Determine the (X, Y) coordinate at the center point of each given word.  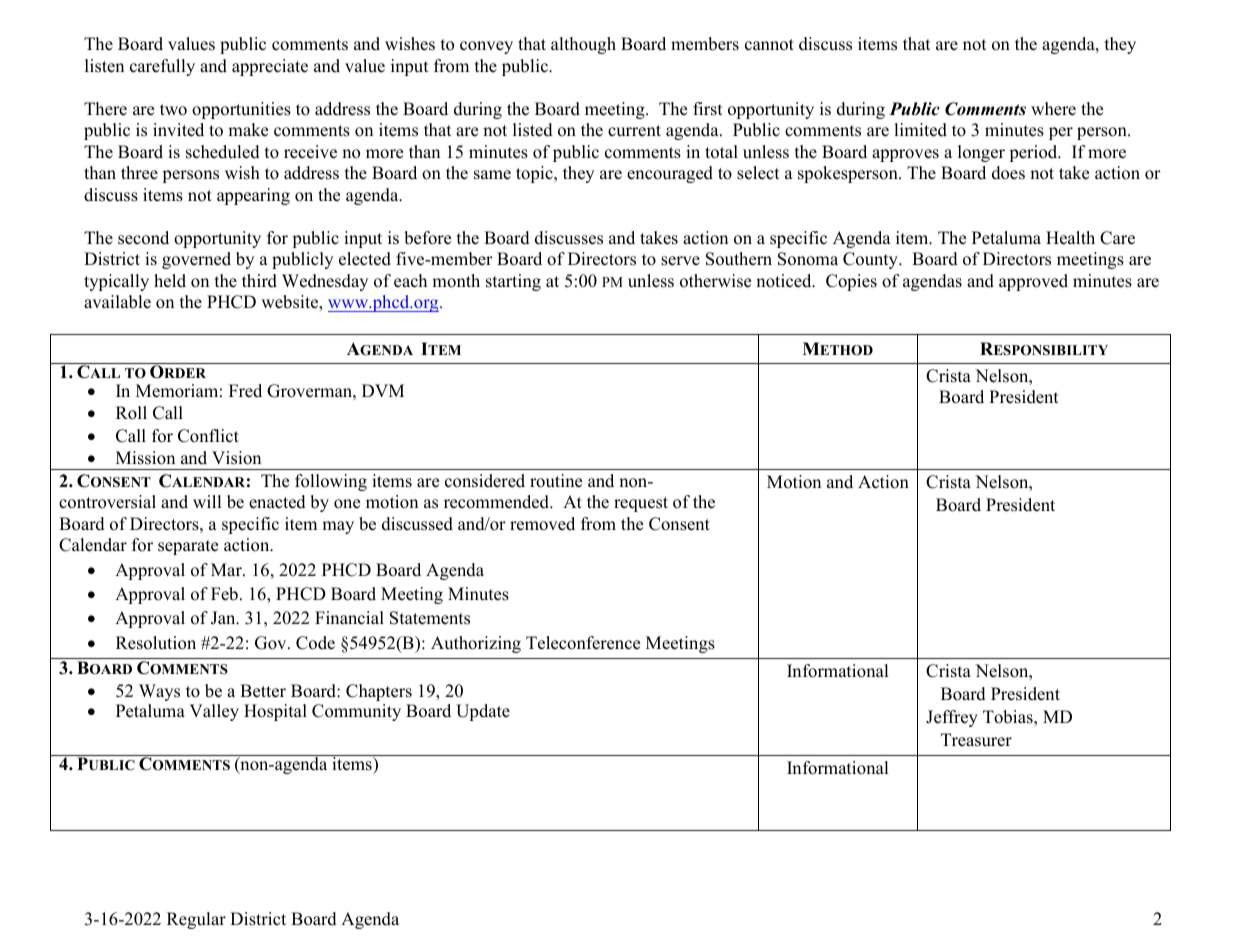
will (207, 501)
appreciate (270, 67)
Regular (196, 920)
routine (556, 481)
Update (483, 712)
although (583, 45)
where (1053, 109)
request (641, 504)
